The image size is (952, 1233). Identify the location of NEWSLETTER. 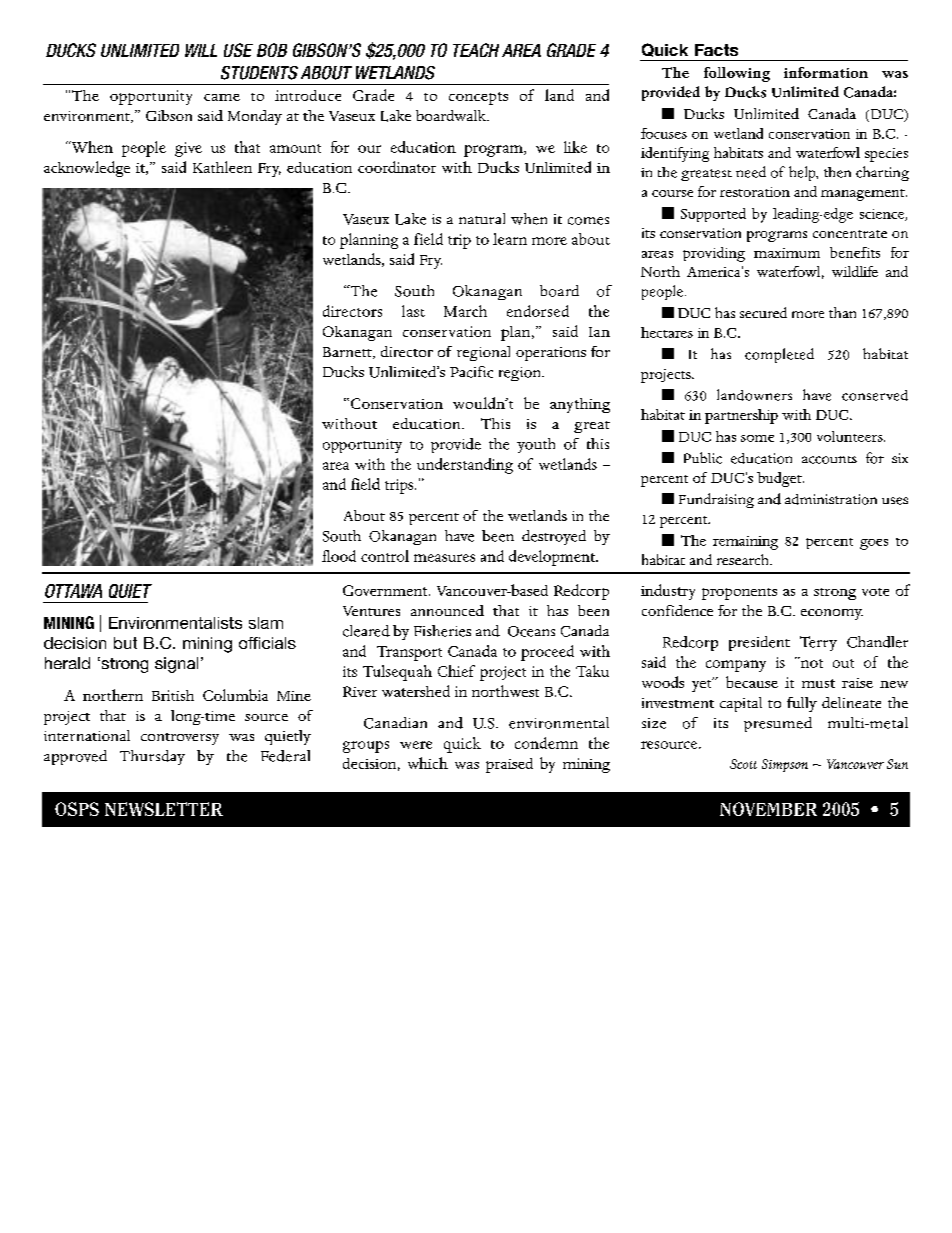
(164, 809).
